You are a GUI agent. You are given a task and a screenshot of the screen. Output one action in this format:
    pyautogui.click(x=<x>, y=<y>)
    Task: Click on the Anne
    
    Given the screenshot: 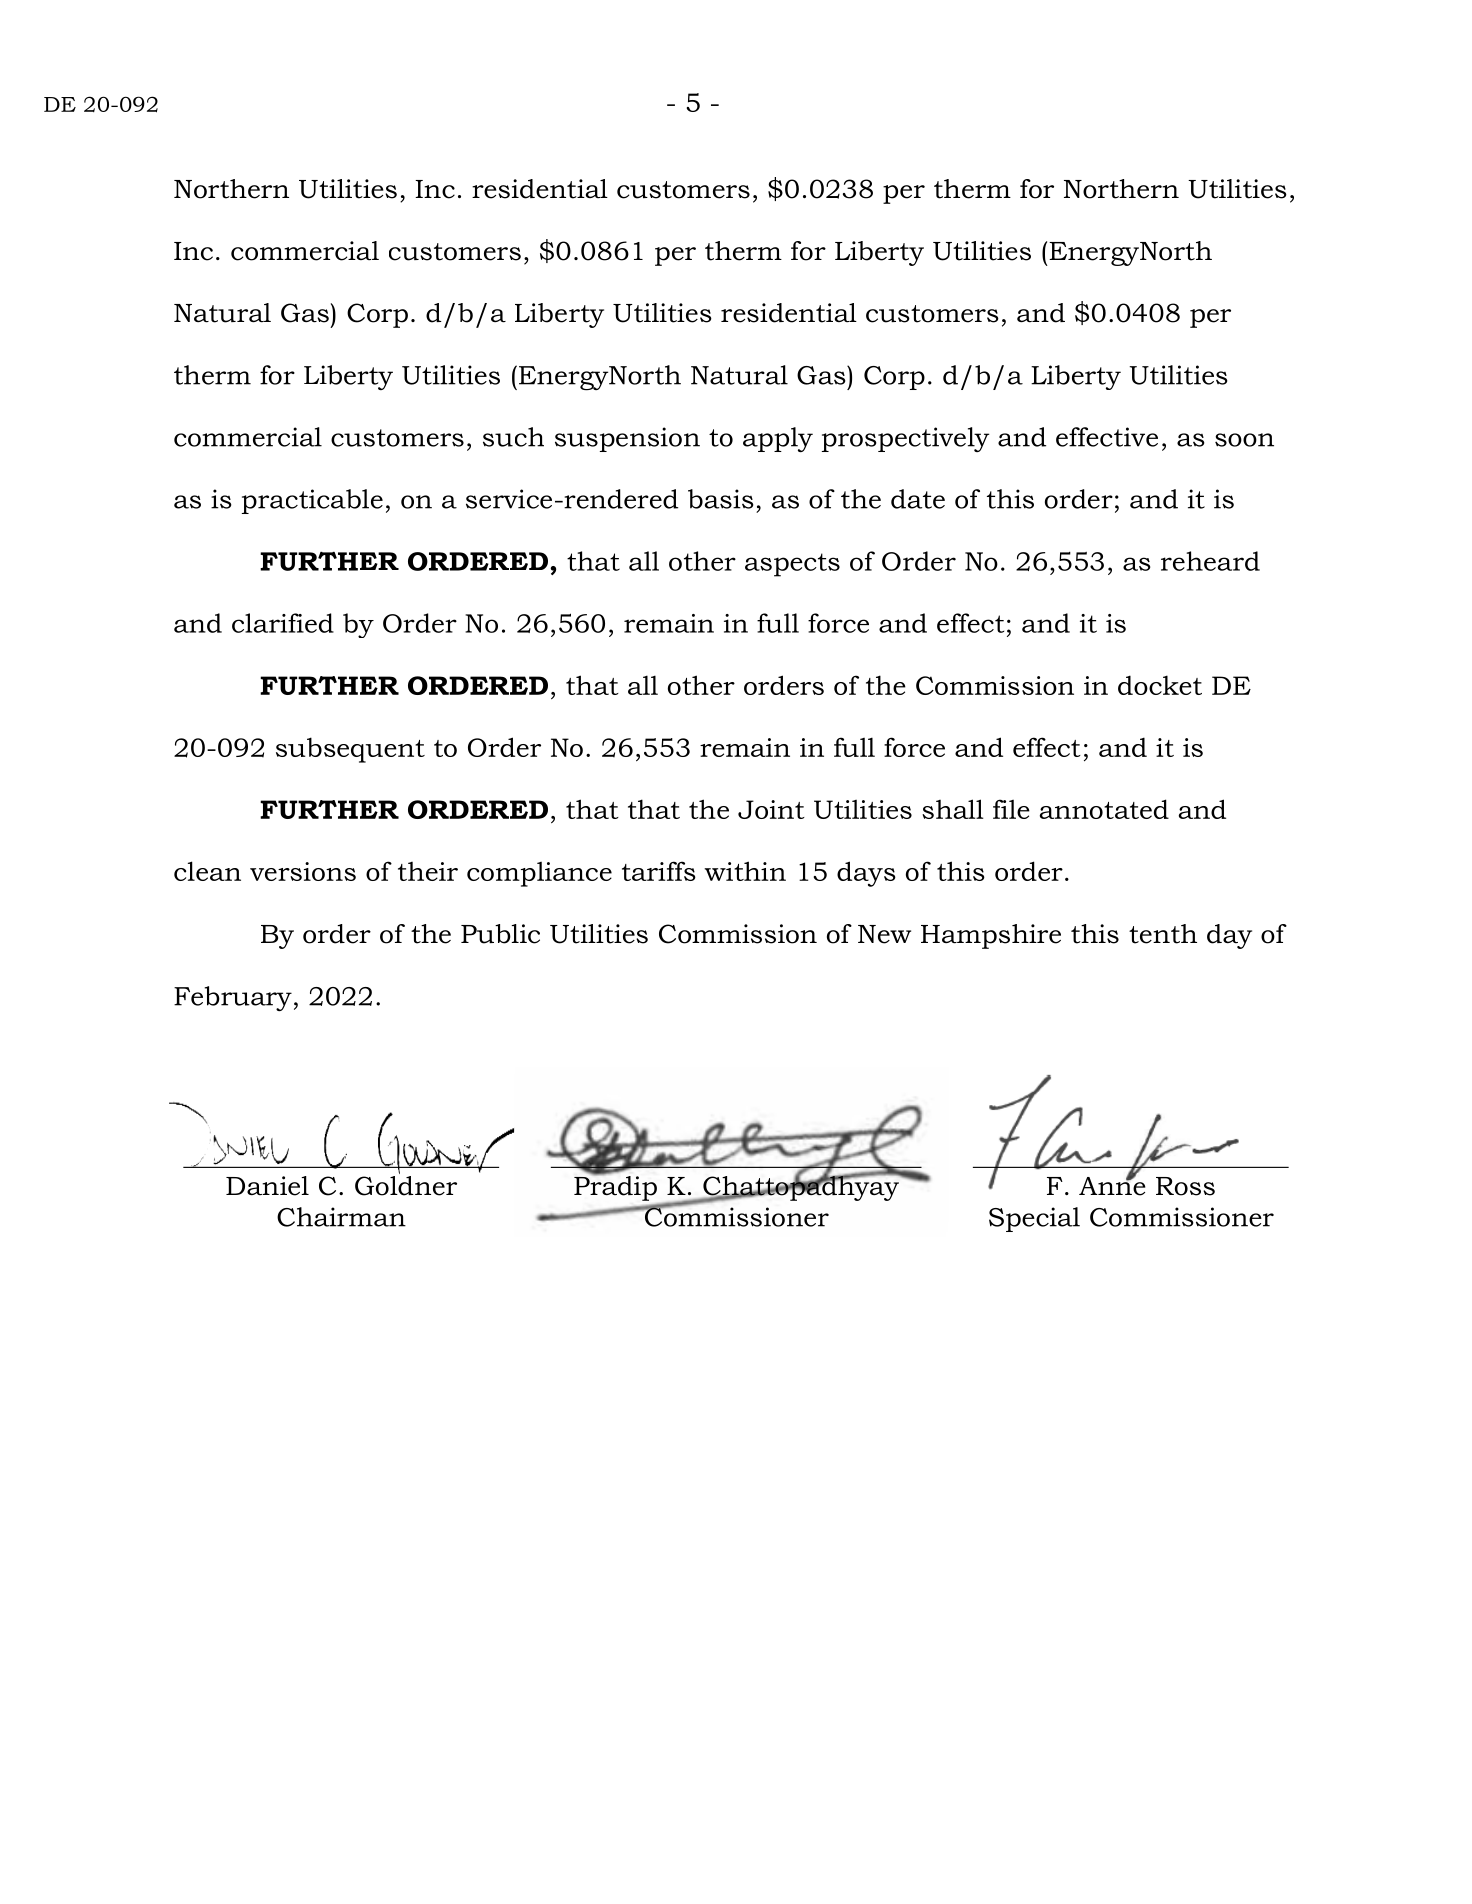 What is the action you would take?
    pyautogui.click(x=1112, y=1185)
